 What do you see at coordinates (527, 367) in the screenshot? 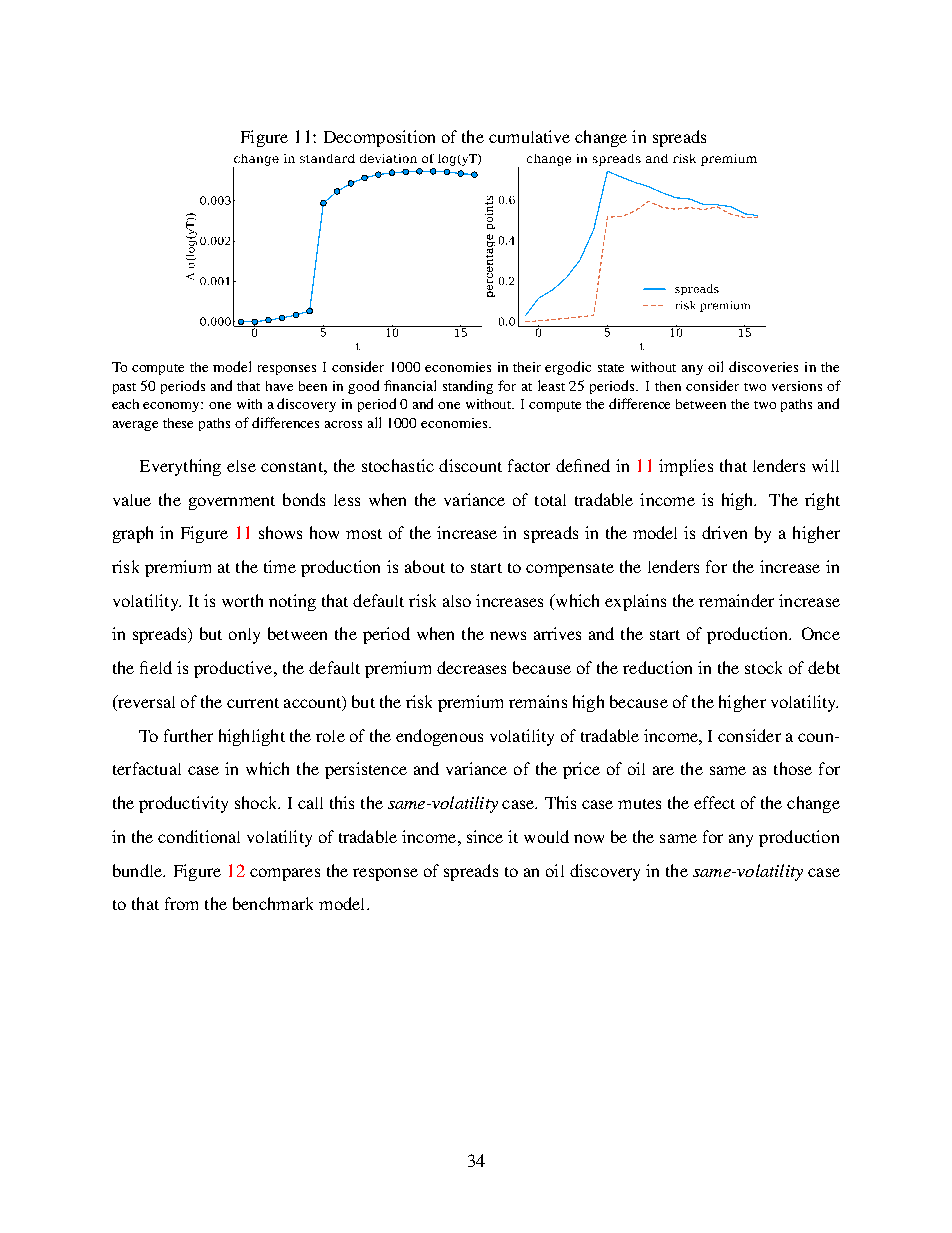
I see `their` at bounding box center [527, 367].
